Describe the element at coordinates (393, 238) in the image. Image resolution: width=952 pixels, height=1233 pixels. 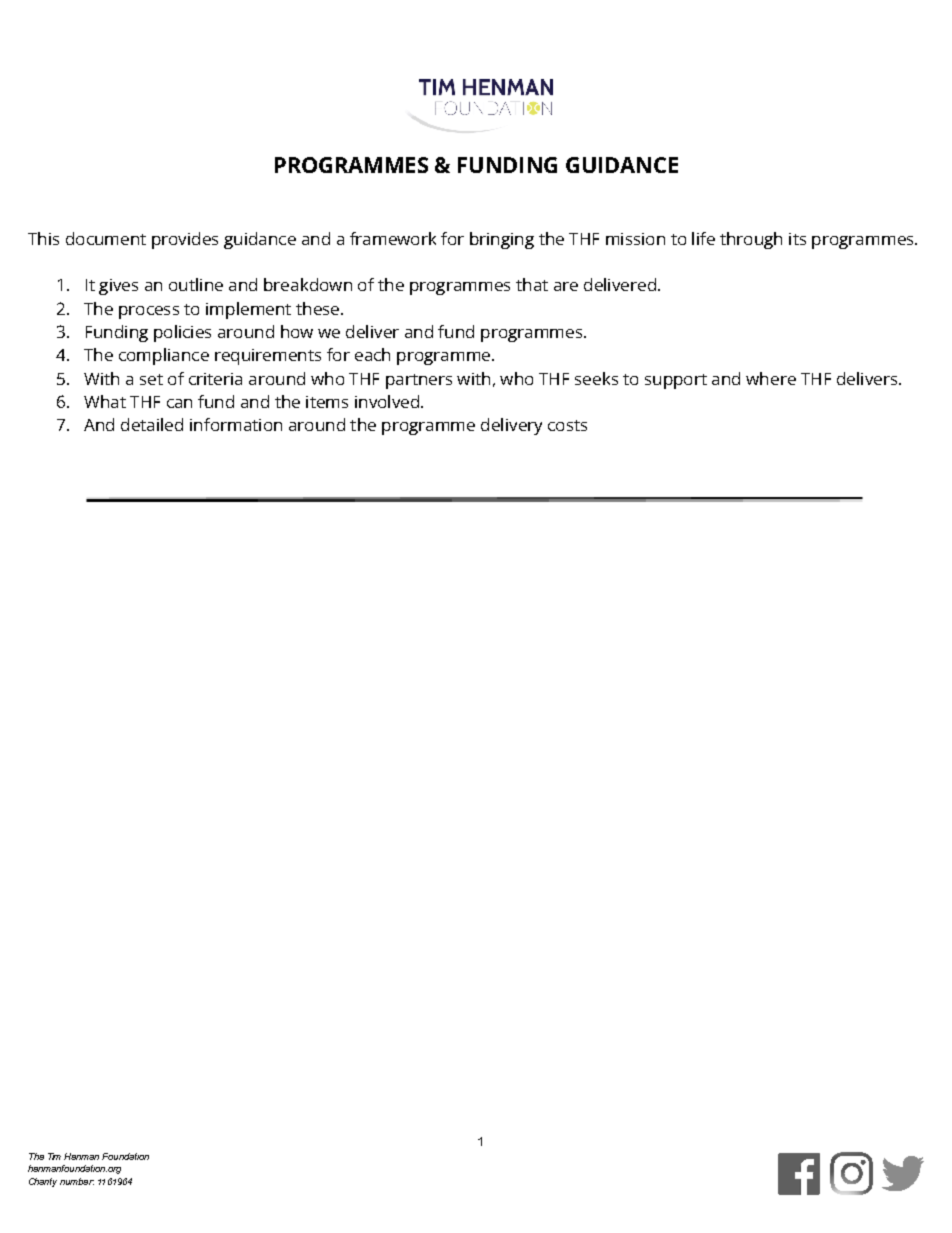
I see `framework` at that location.
